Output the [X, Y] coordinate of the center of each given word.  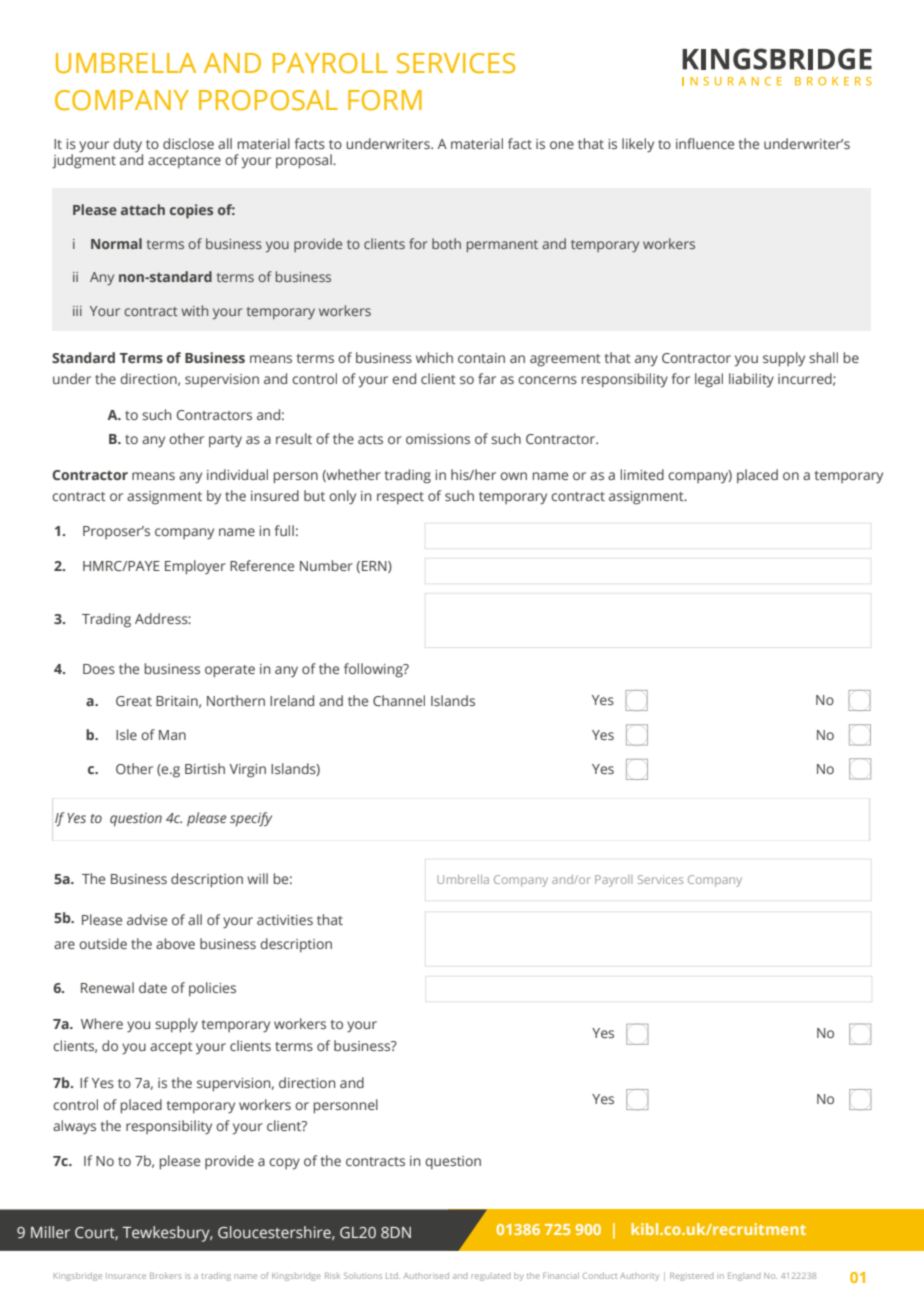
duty [127, 145]
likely [638, 145]
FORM [385, 100]
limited [642, 474]
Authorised [426, 1275]
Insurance [126, 1276]
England [744, 1276]
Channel [399, 700]
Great [134, 701]
